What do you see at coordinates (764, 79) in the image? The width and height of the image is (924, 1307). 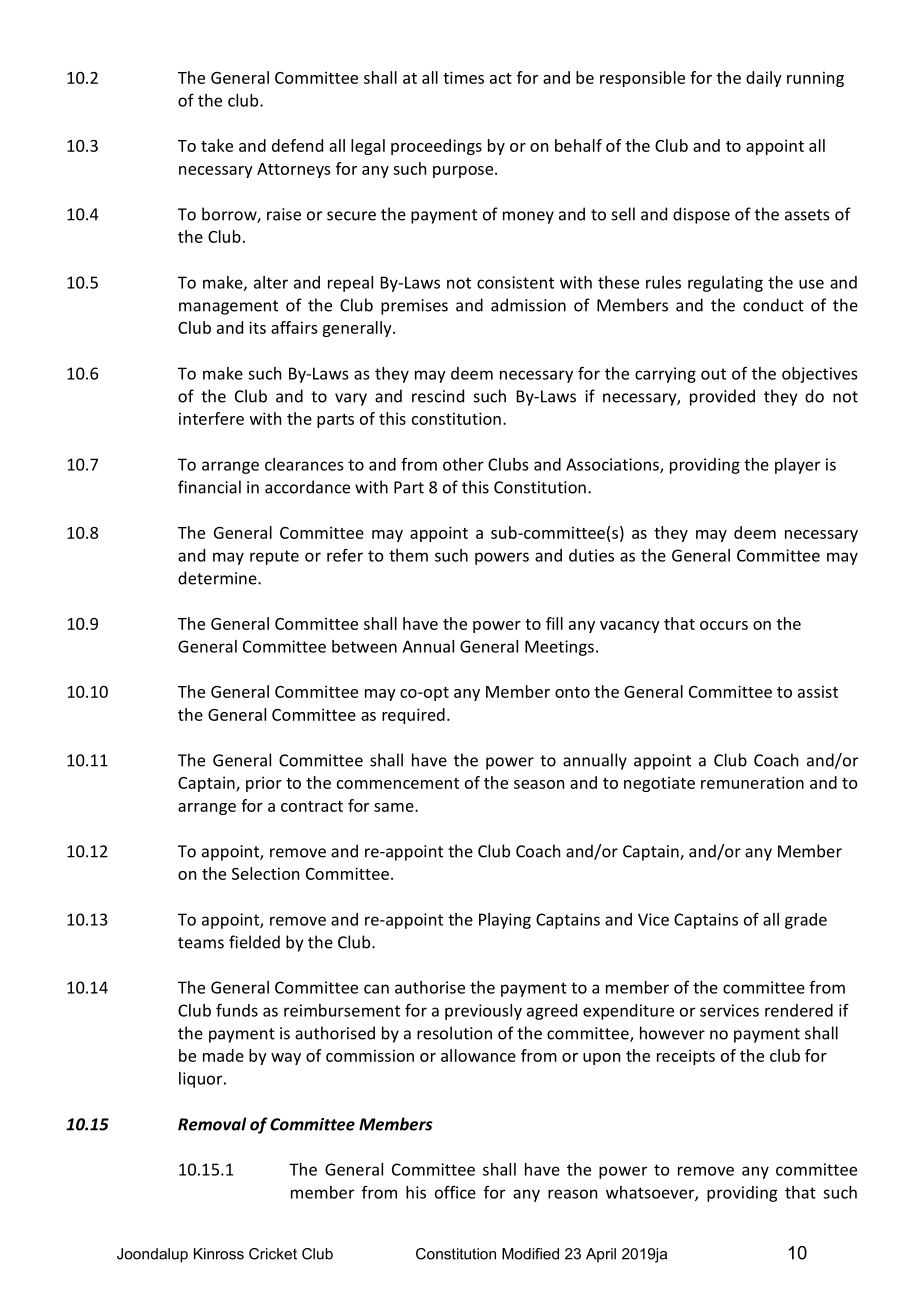 I see `daily` at bounding box center [764, 79].
